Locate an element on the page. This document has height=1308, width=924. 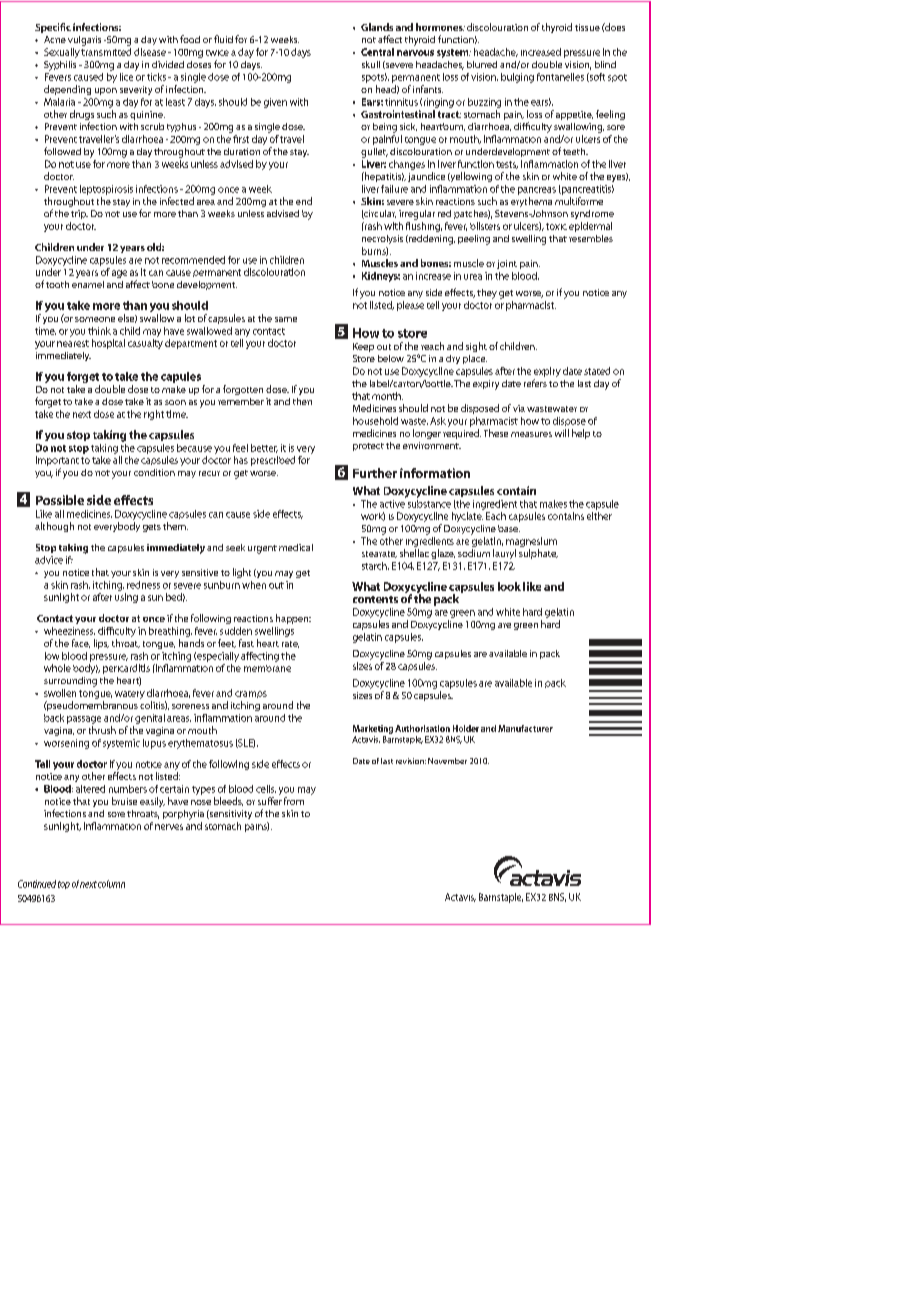
November is located at coordinates (447, 761).
